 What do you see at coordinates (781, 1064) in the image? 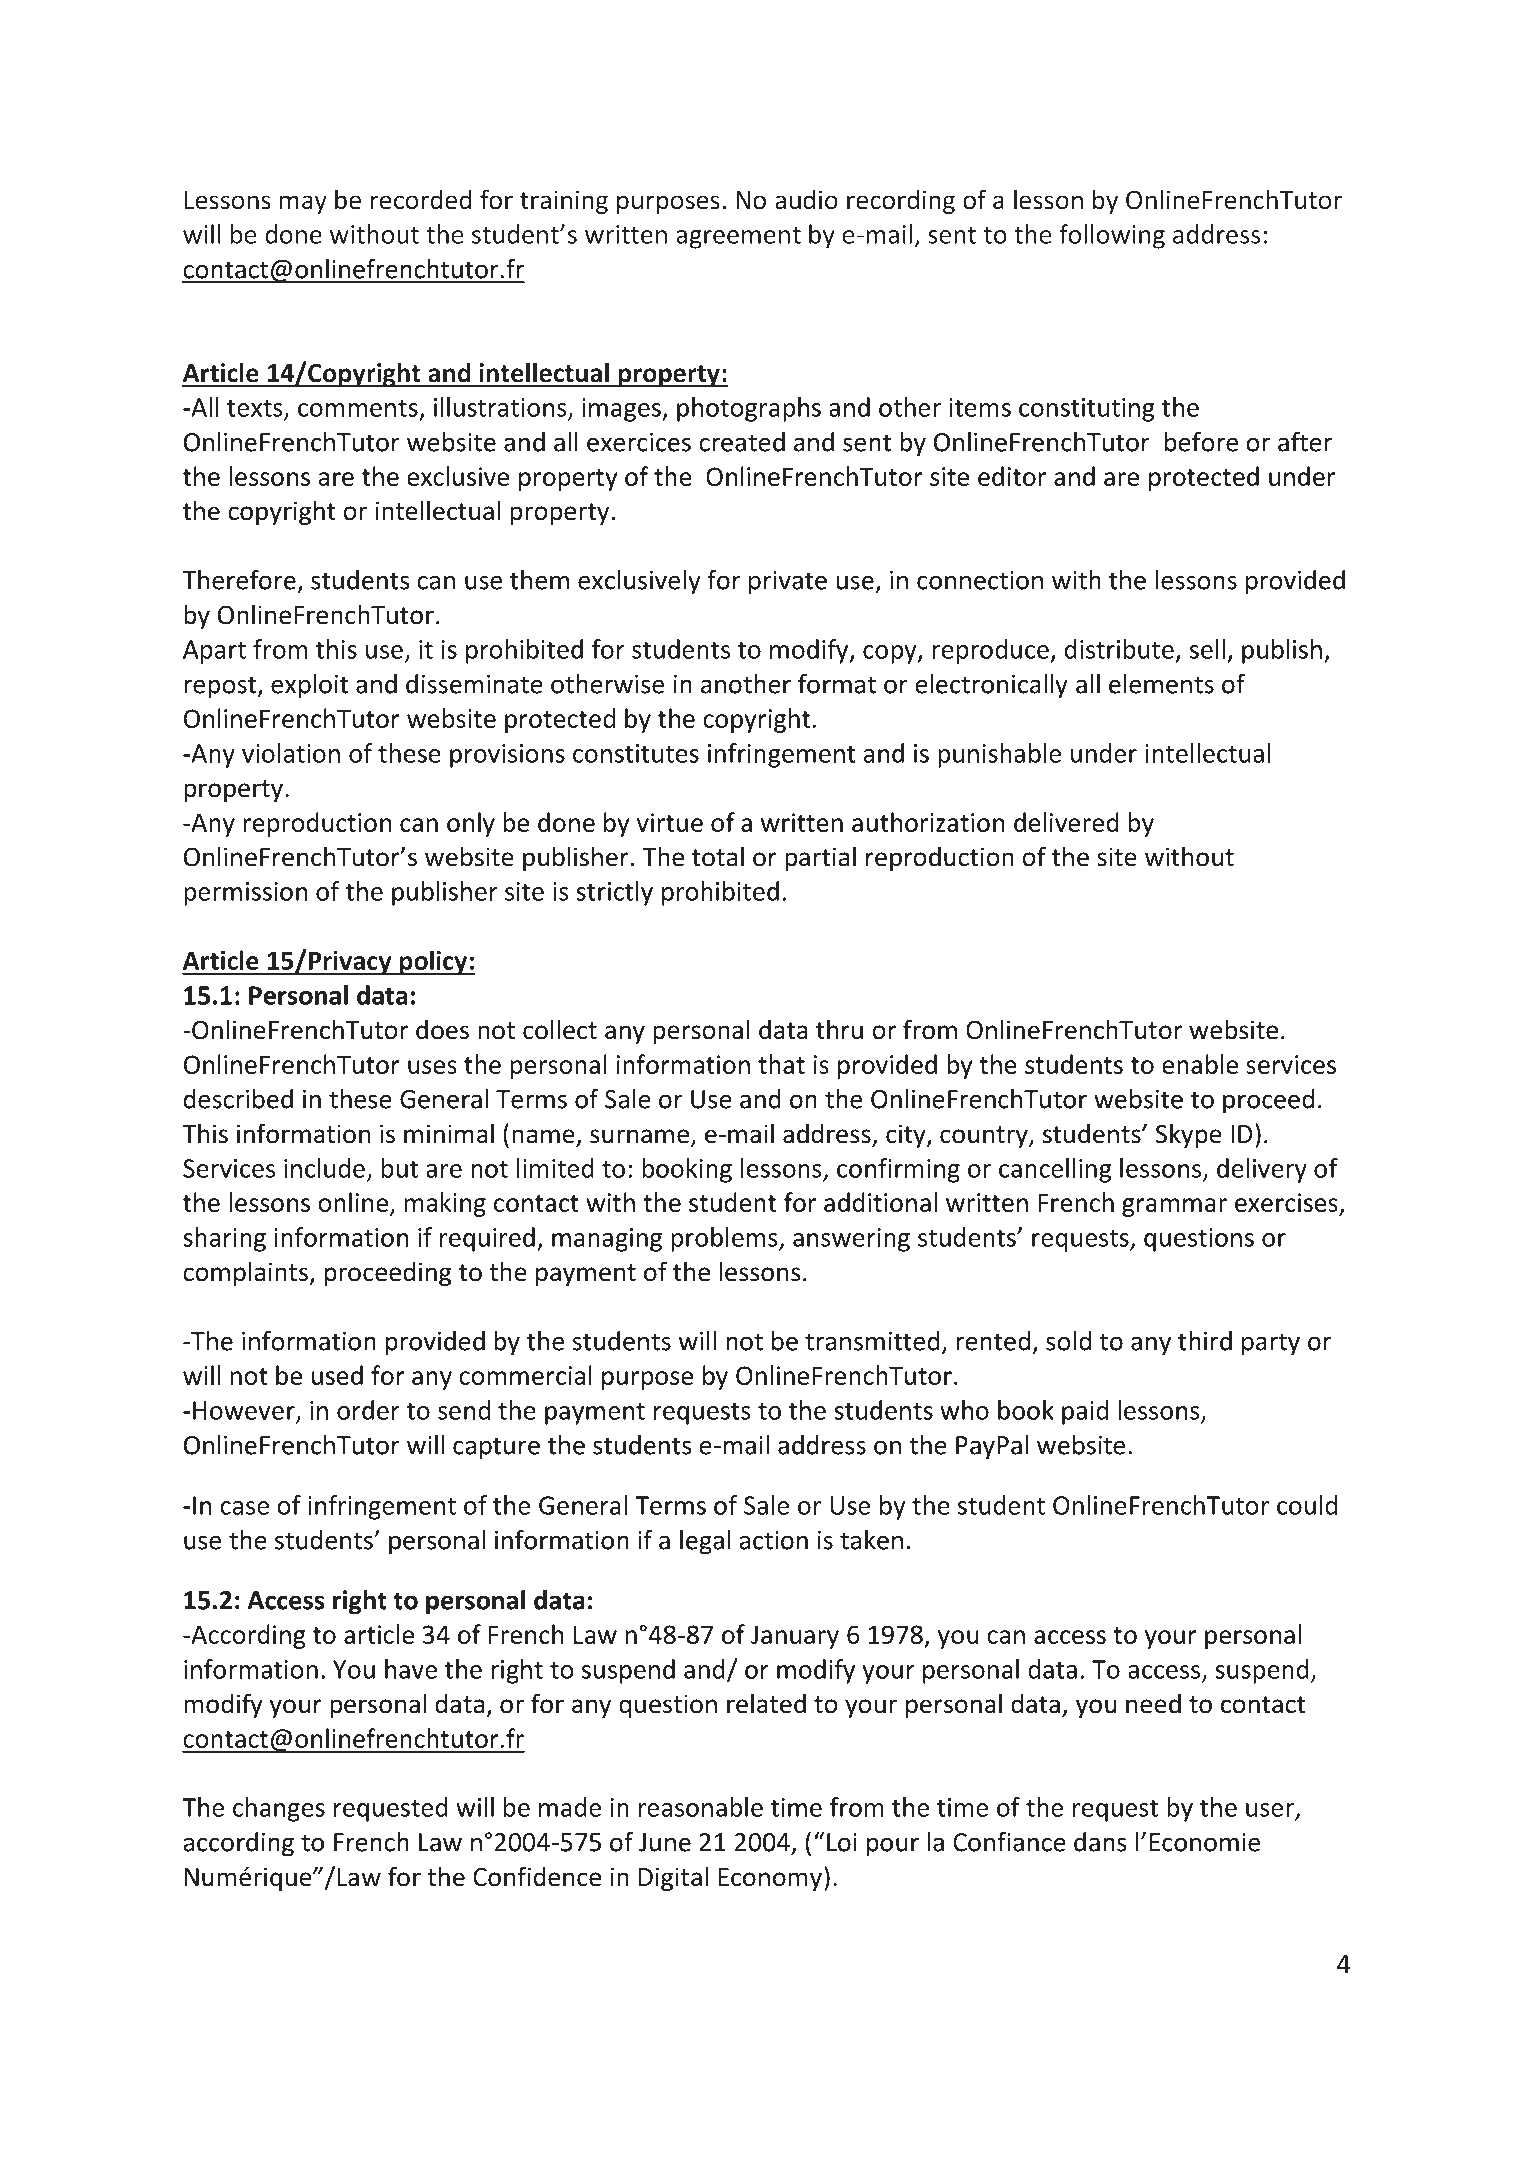
I see `that` at bounding box center [781, 1064].
